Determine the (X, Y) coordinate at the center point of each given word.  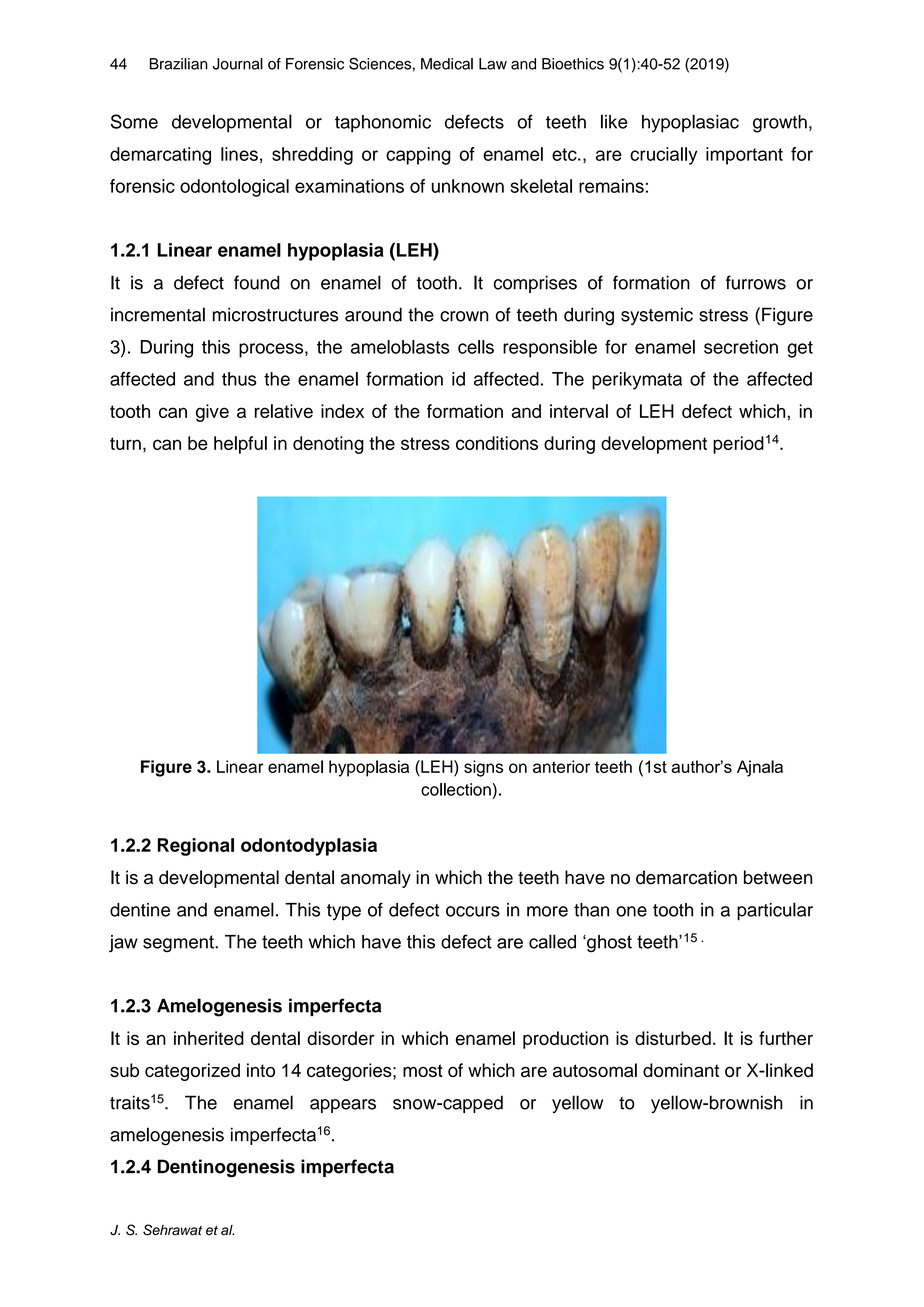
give (212, 413)
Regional (196, 847)
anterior (561, 766)
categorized (192, 1072)
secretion (741, 347)
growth (780, 124)
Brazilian (179, 64)
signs (483, 768)
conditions (497, 443)
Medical (447, 64)
